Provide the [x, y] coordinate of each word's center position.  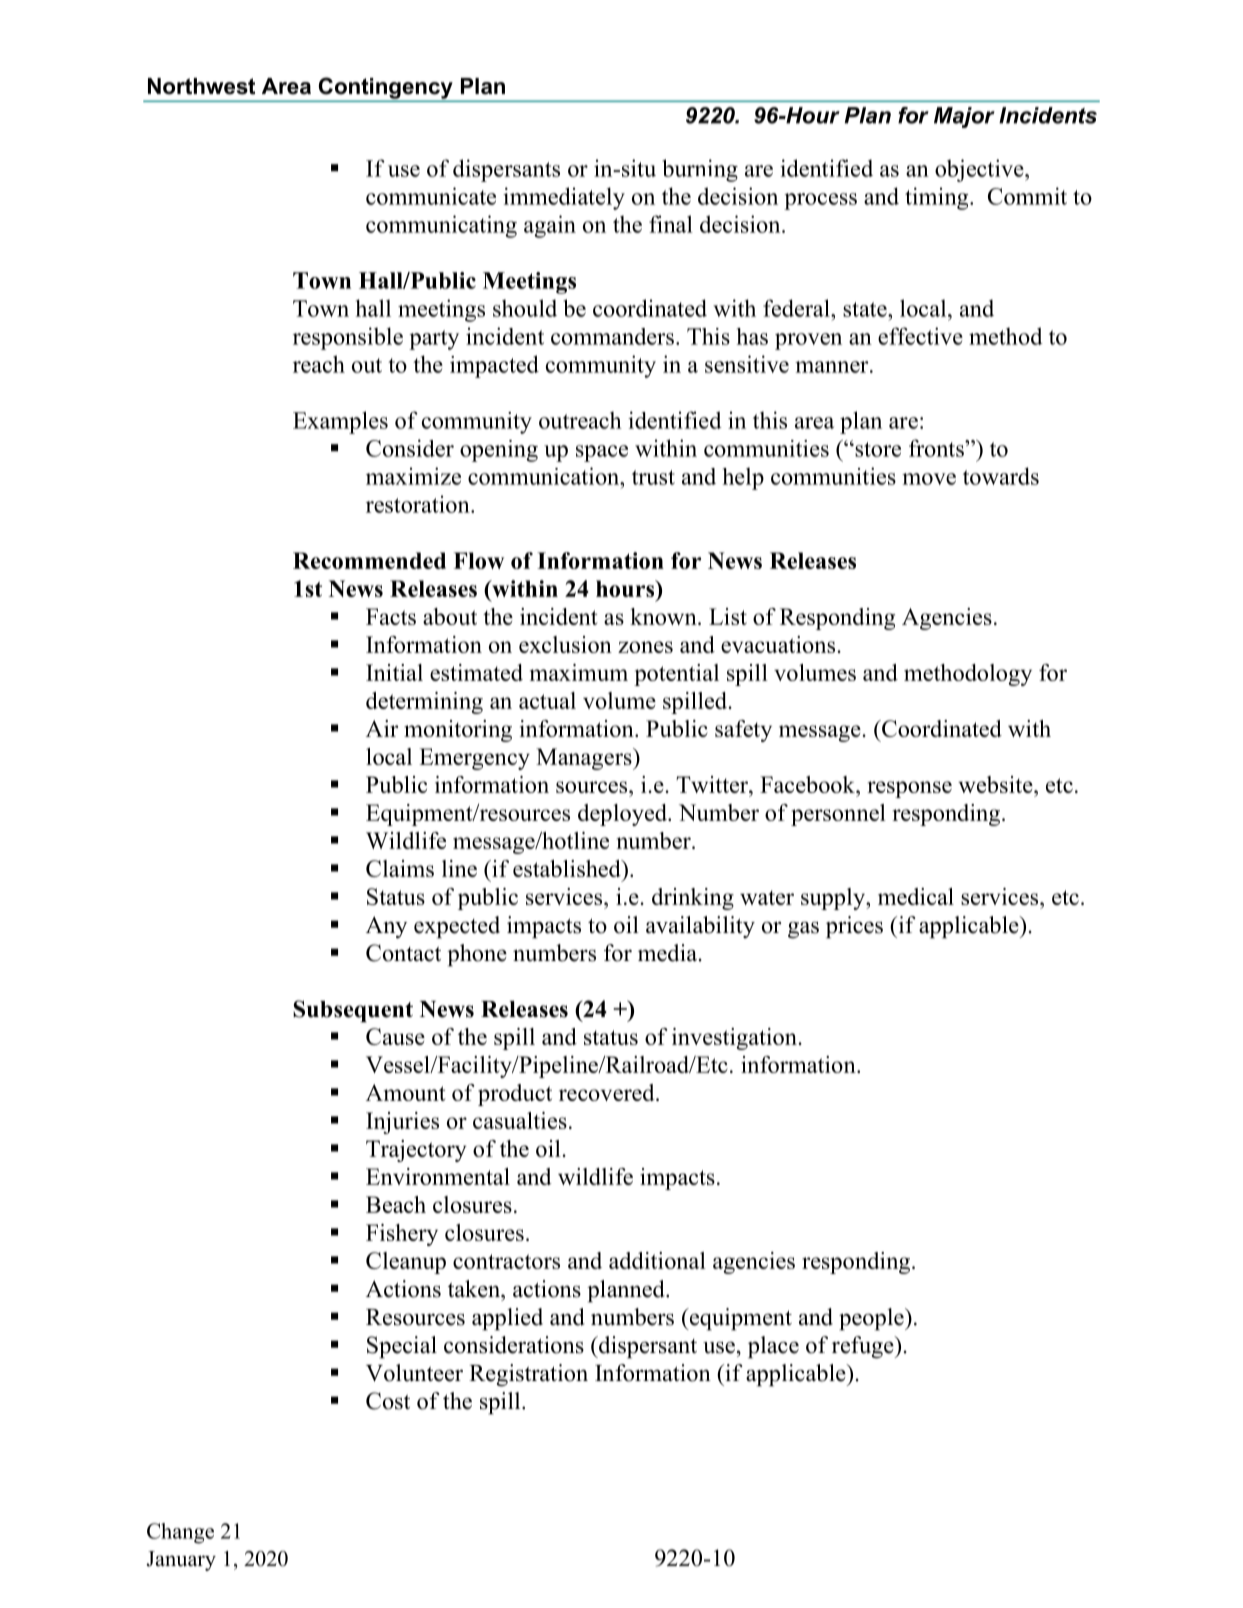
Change [180, 1533]
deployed [623, 815]
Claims [400, 868]
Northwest [201, 86]
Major [964, 117]
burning [700, 170]
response [909, 789]
